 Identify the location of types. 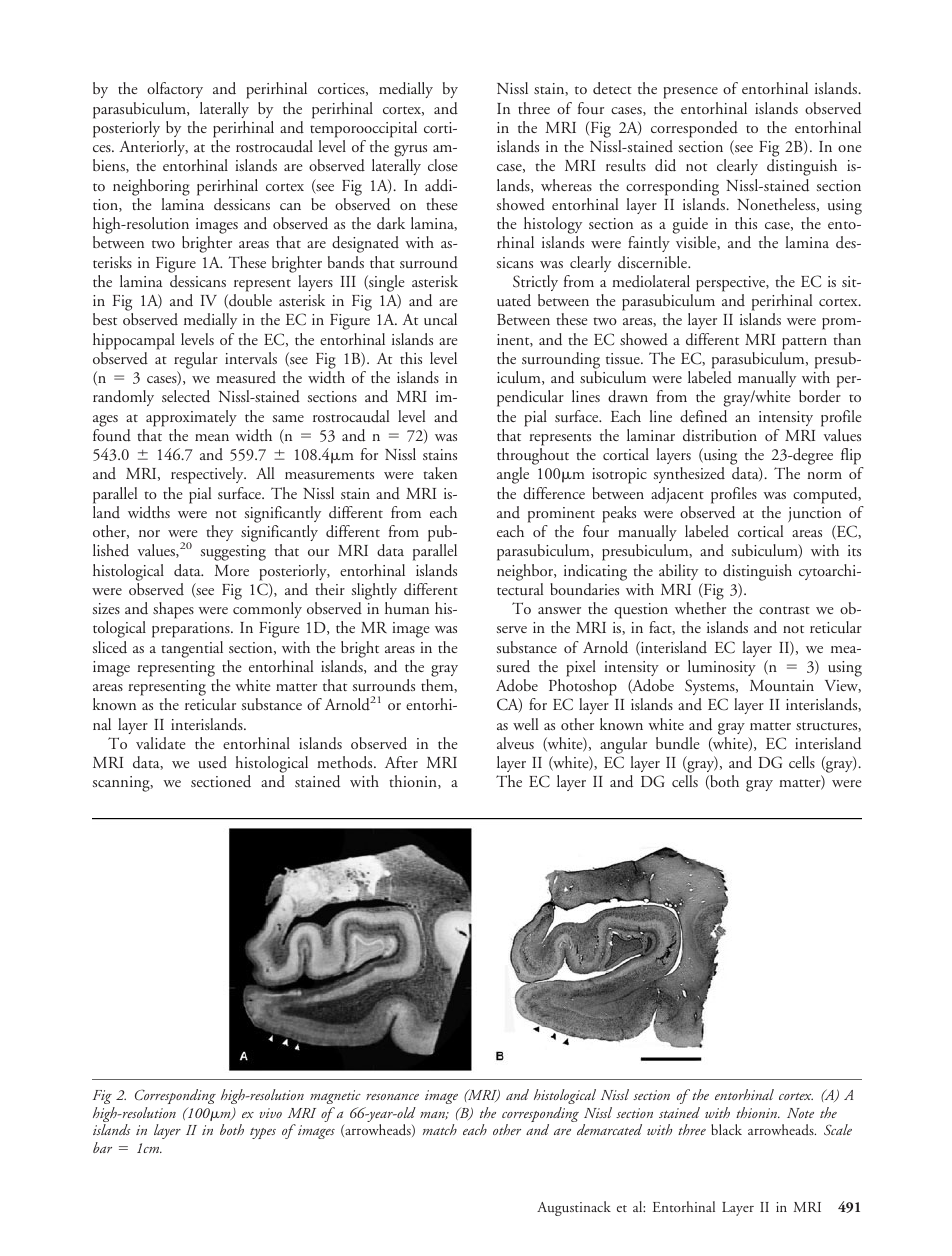
(263, 1133).
